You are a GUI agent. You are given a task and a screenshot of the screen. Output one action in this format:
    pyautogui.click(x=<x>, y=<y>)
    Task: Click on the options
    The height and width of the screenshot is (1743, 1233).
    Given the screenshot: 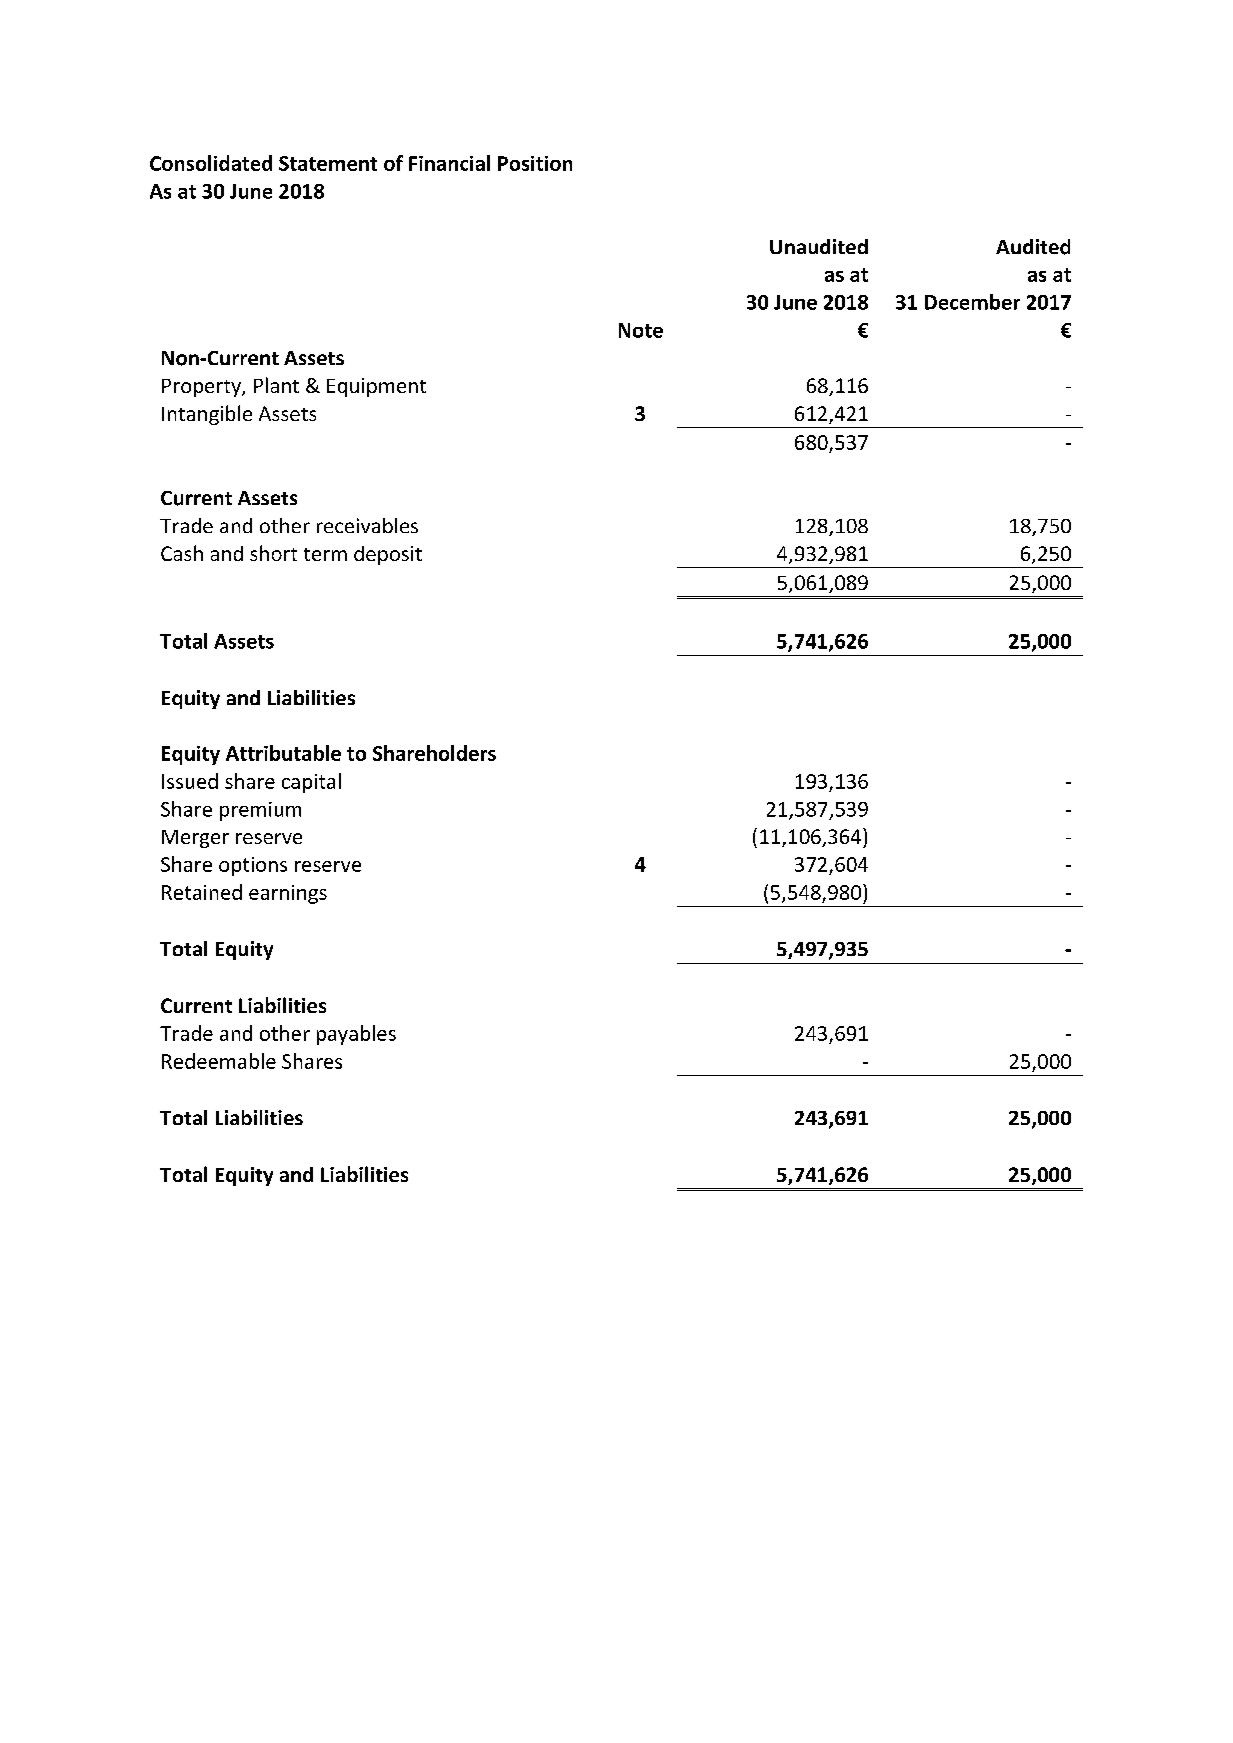 What is the action you would take?
    pyautogui.click(x=253, y=866)
